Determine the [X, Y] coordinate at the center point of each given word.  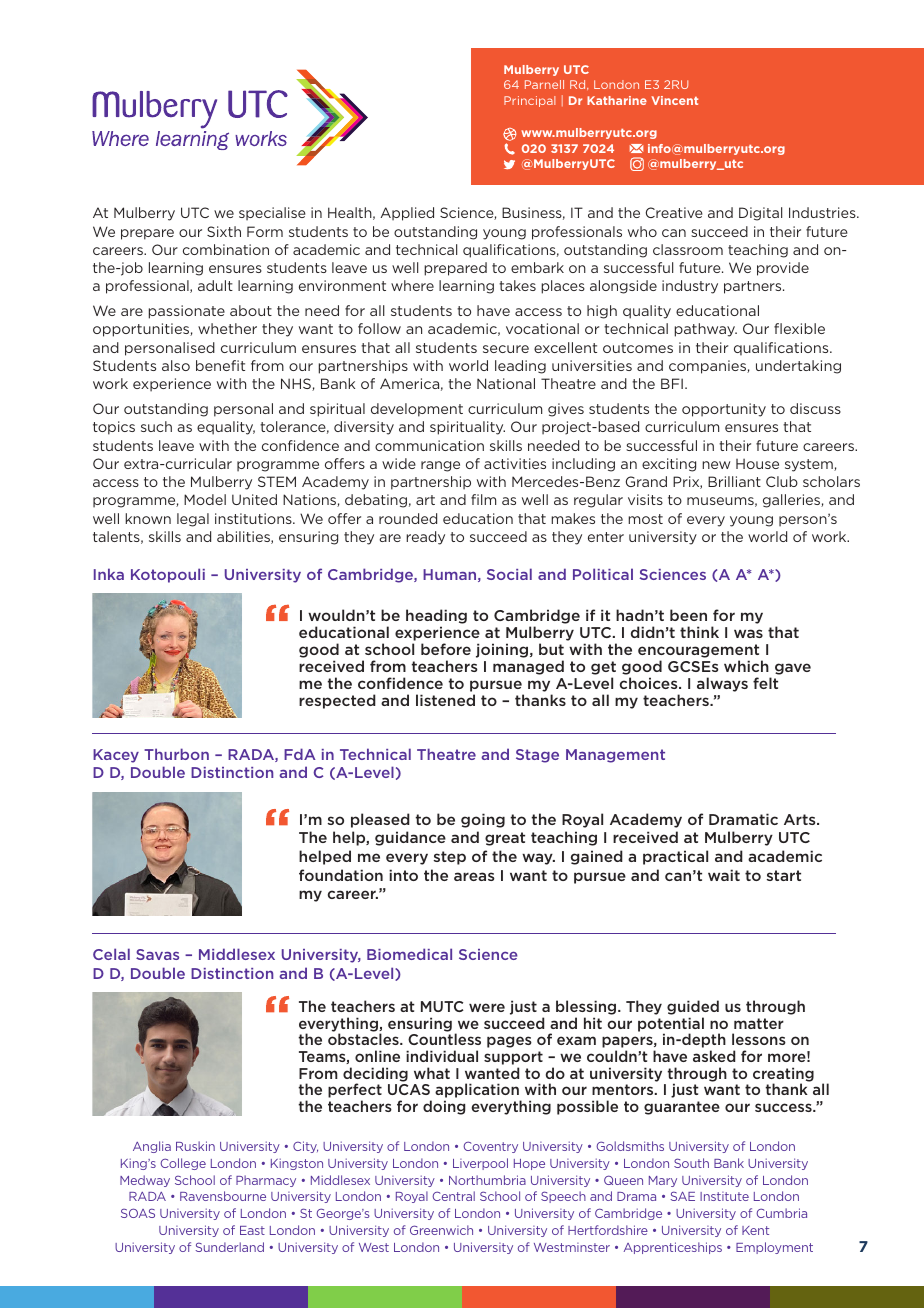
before [446, 649]
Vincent [674, 100]
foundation [341, 875]
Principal [529, 101]
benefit [220, 365]
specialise [272, 214]
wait [724, 875]
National [506, 383]
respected [337, 701]
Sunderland [229, 1247]
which [746, 666]
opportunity [724, 410]
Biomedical [409, 954]
